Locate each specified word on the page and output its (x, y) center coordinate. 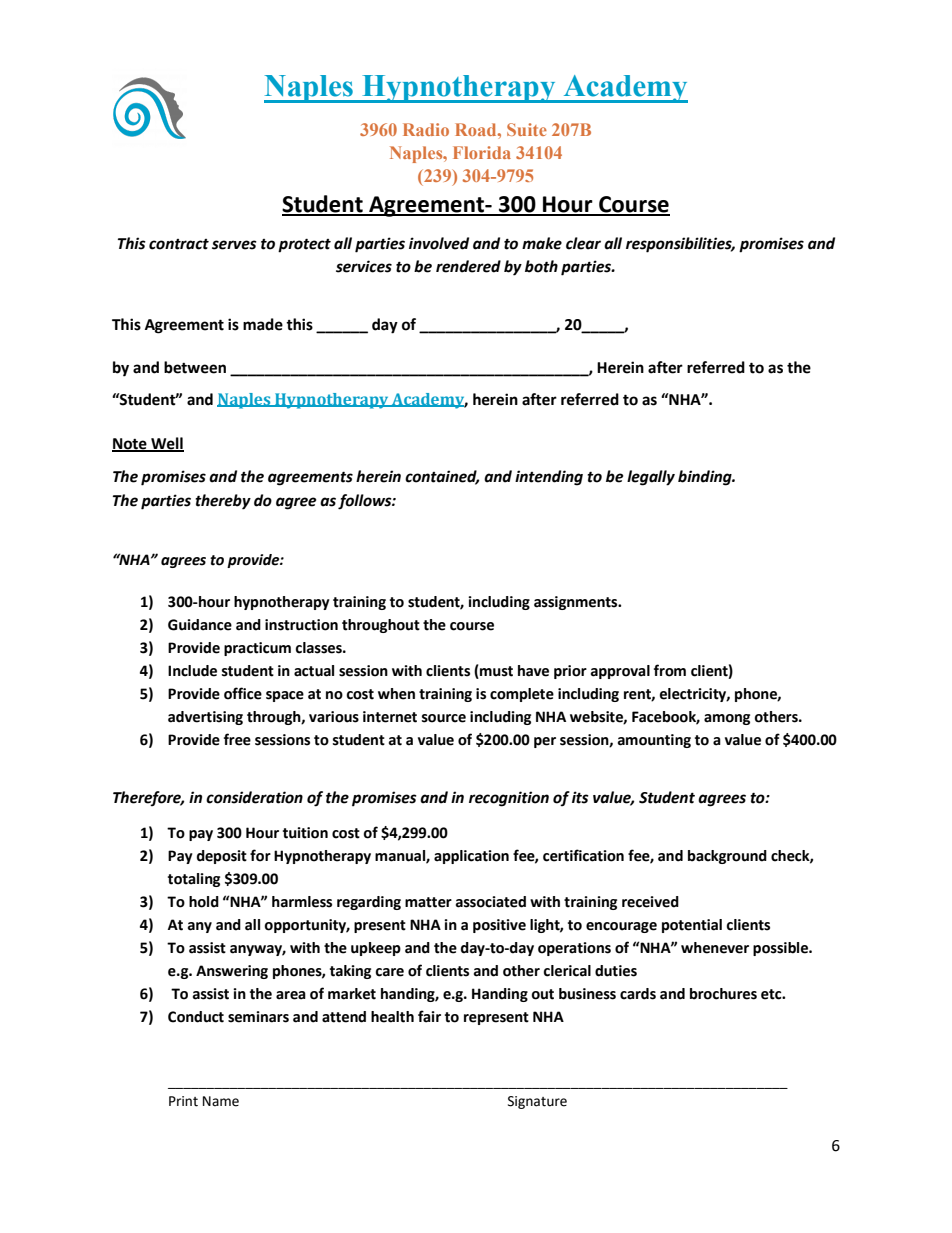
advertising (205, 718)
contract (179, 244)
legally (651, 478)
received (650, 902)
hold (204, 902)
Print (183, 1101)
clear (583, 243)
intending (549, 478)
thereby (223, 502)
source (444, 718)
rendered (468, 266)
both (541, 266)
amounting (654, 741)
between (195, 367)
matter (428, 902)
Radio (426, 129)
